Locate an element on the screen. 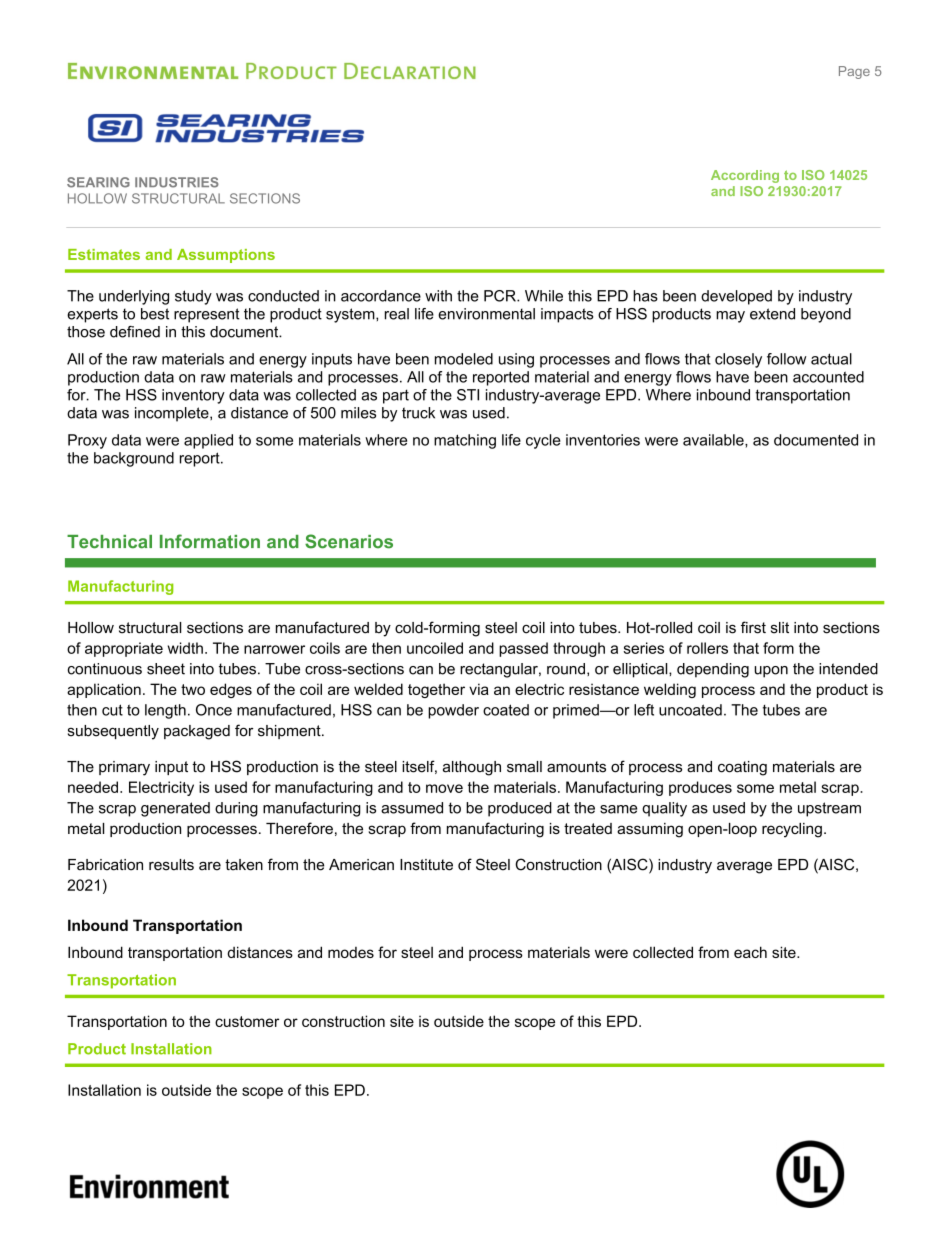  INDUSTRIES is located at coordinates (177, 182).
